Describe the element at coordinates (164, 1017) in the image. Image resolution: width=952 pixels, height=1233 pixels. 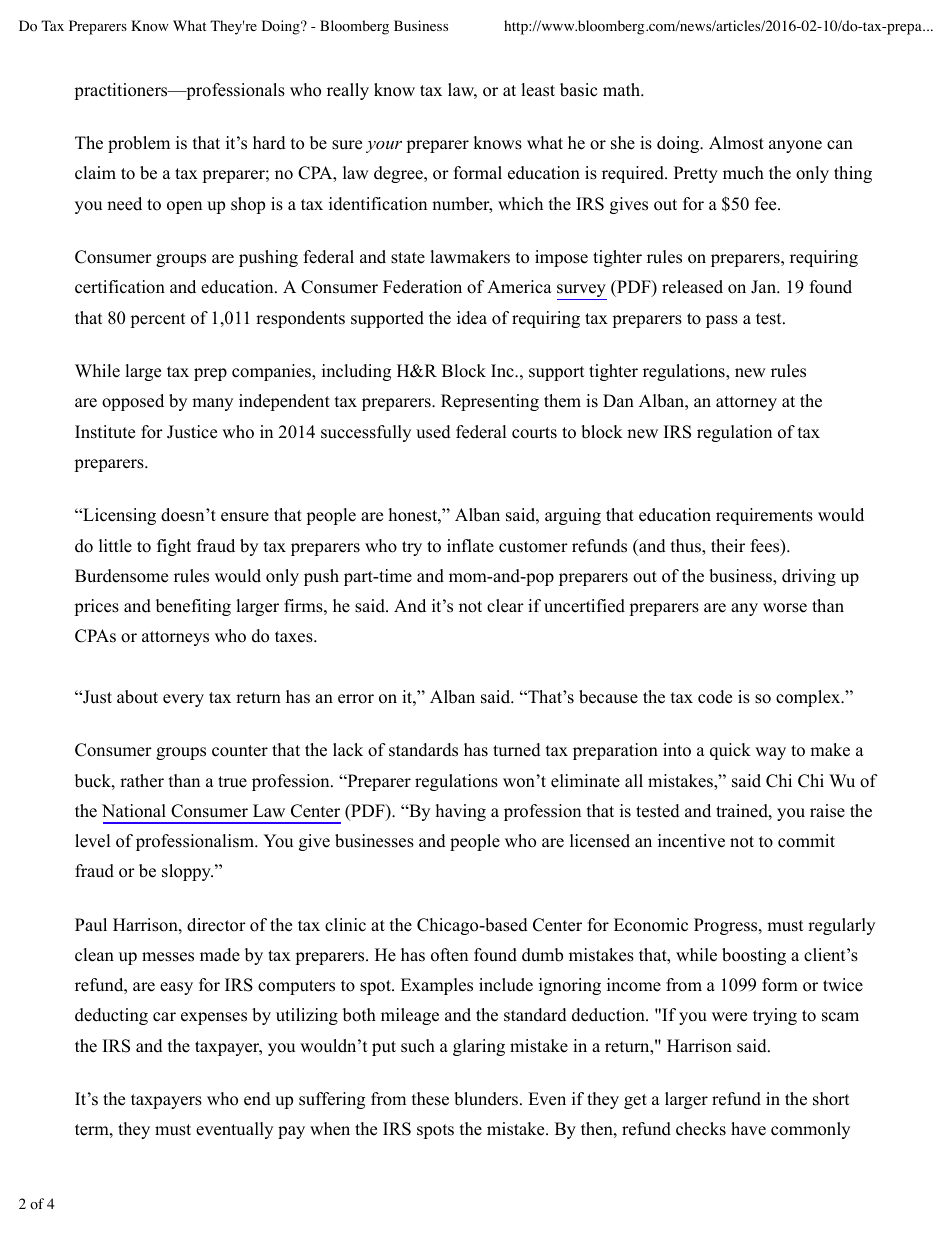
I see `car` at that location.
